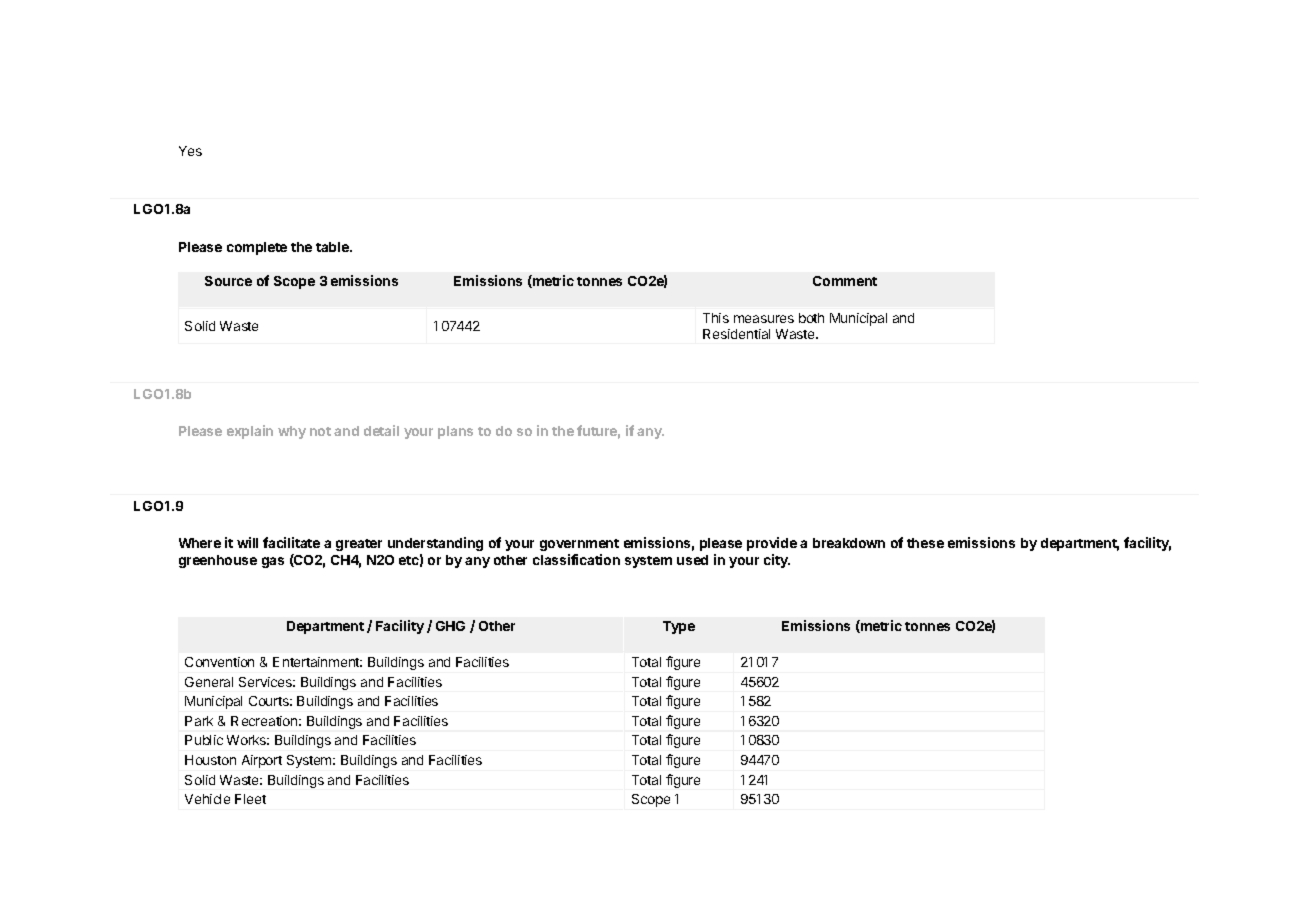  I want to click on plans, so click(455, 432).
